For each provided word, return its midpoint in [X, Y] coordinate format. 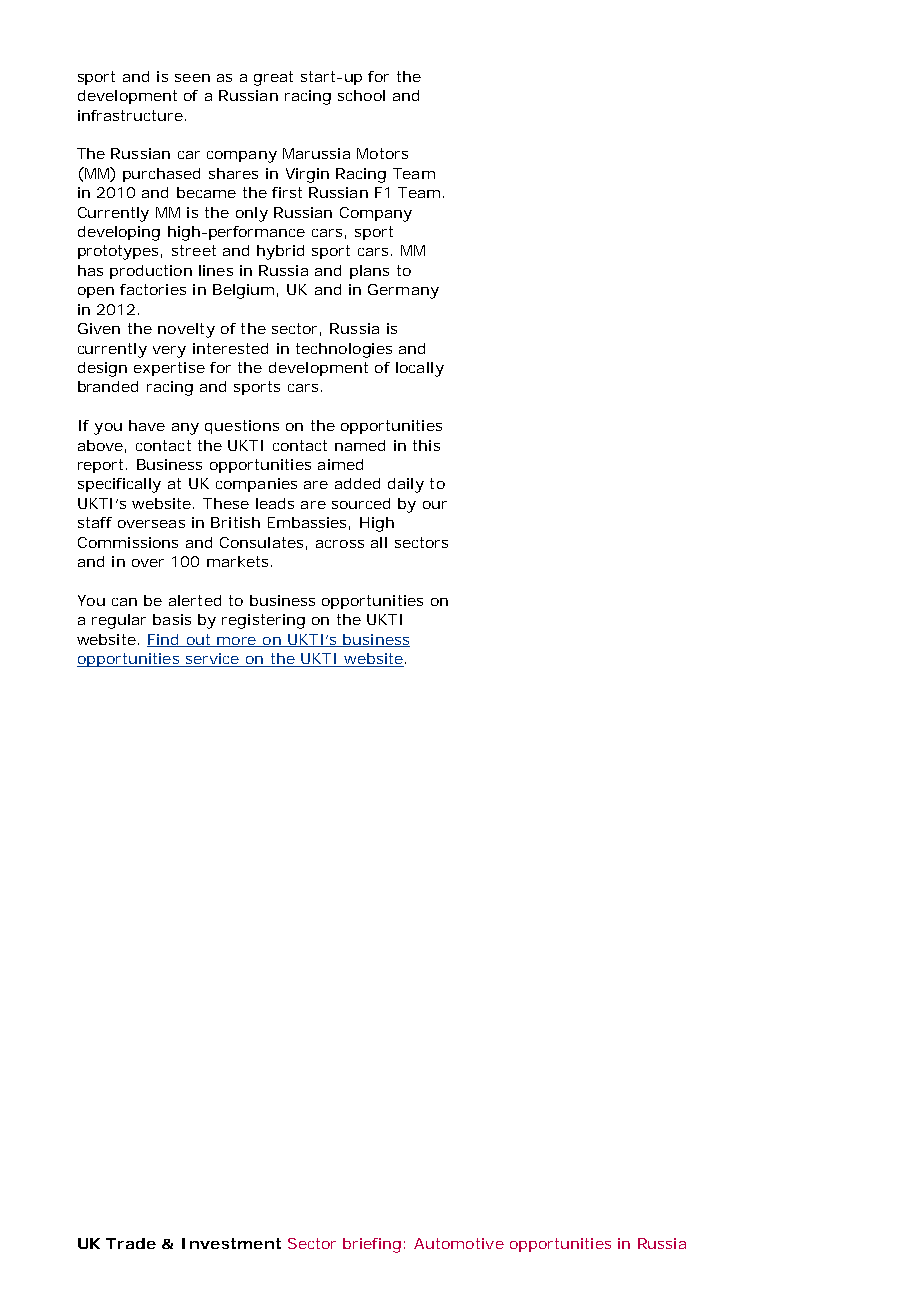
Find [164, 640]
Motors [382, 153]
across [340, 544]
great [273, 78]
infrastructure [130, 115]
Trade [131, 1243]
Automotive [459, 1243]
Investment [231, 1243]
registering [263, 621]
